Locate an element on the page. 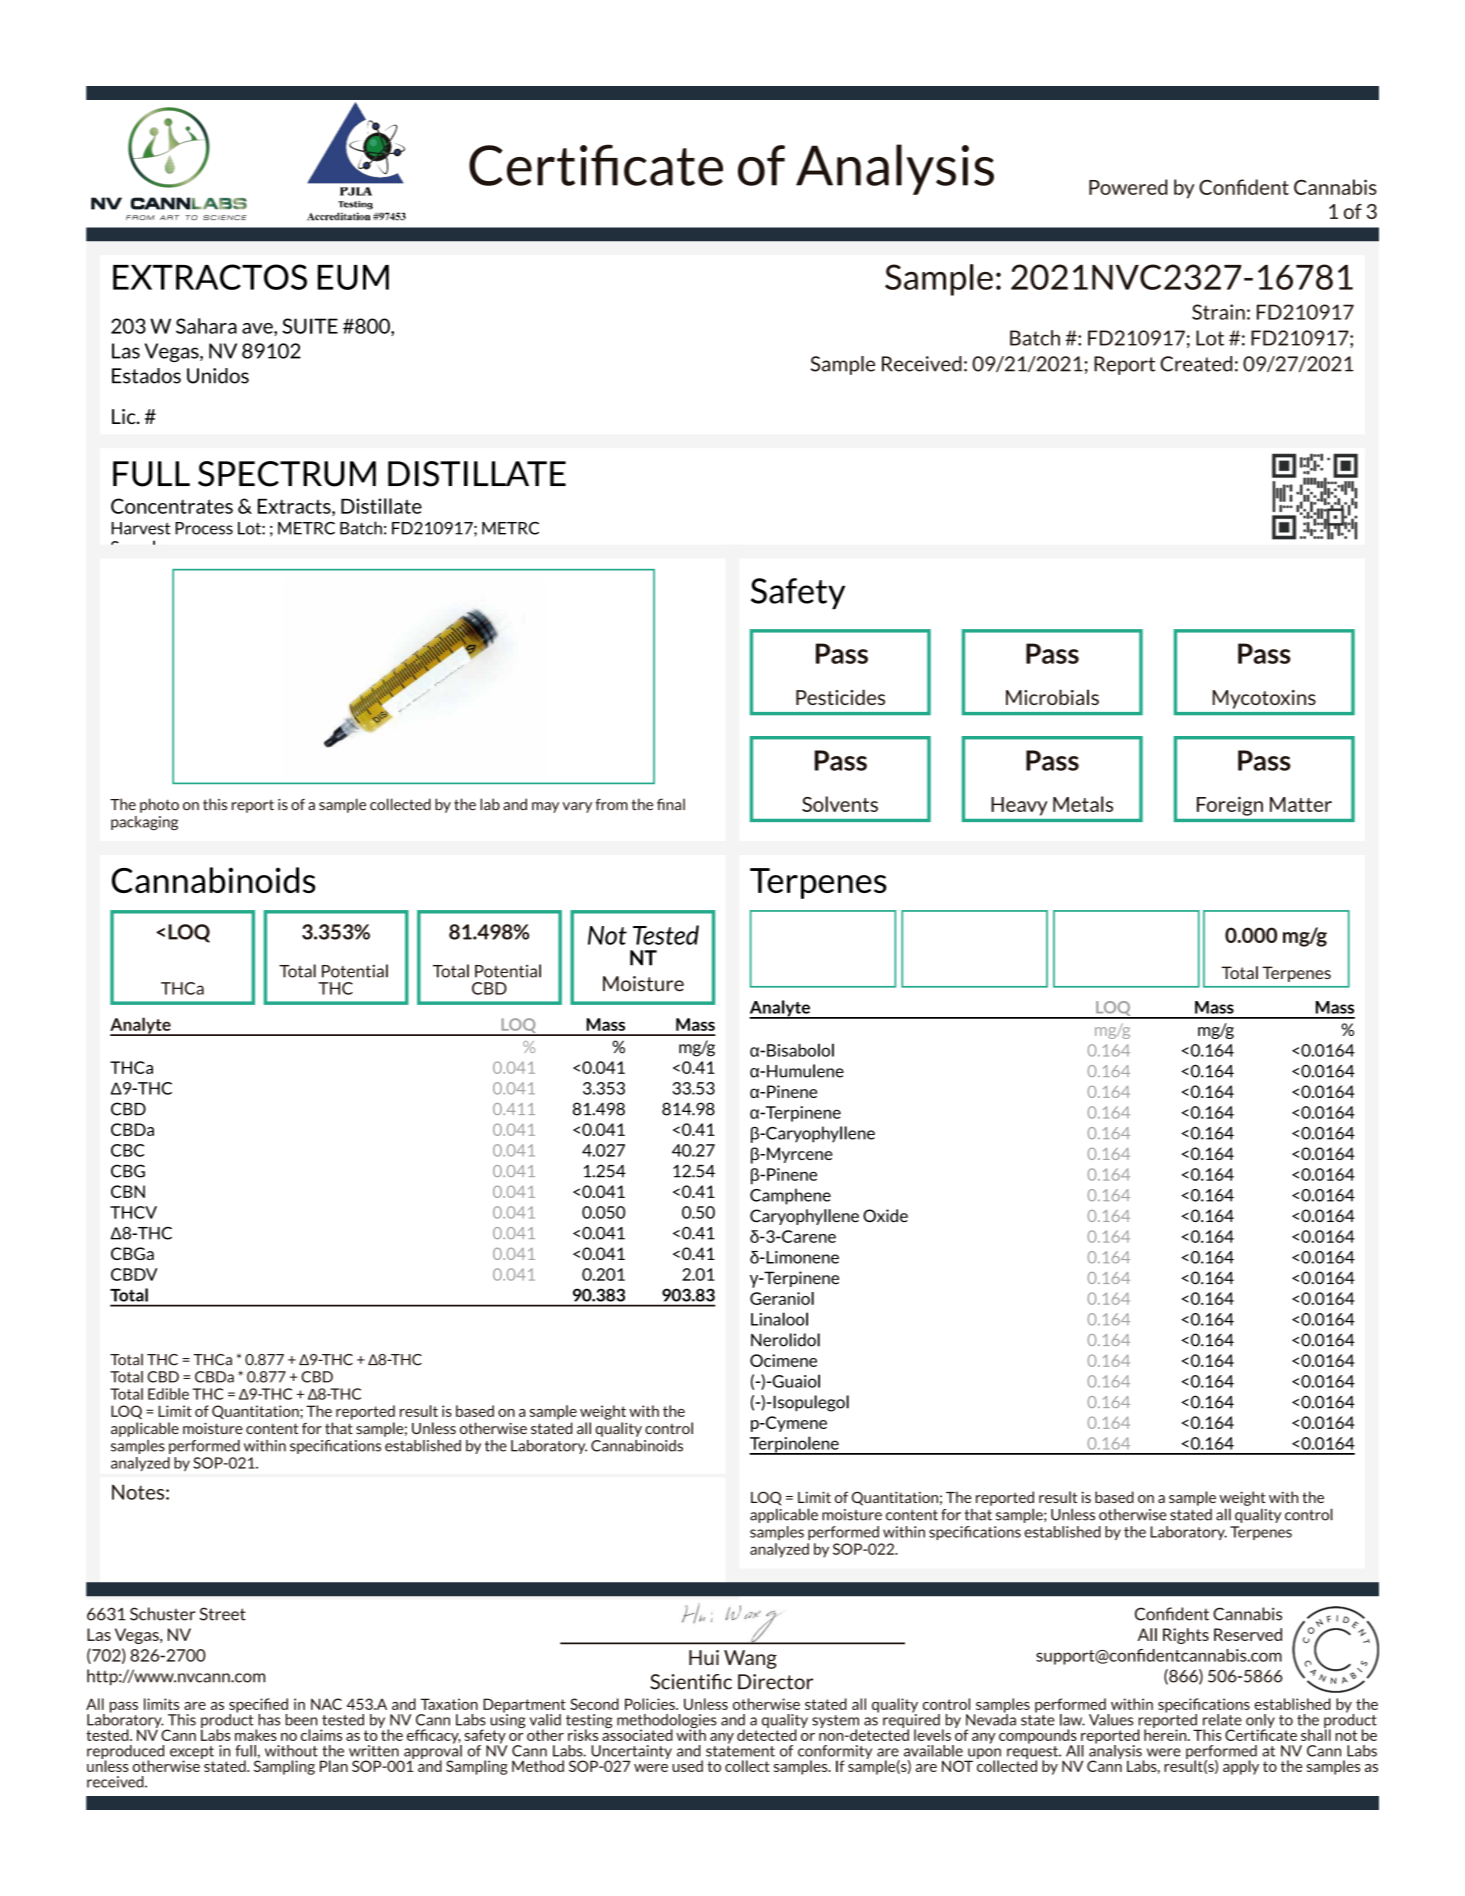 The height and width of the page is (1896, 1465). Created is located at coordinates (1196, 364).
